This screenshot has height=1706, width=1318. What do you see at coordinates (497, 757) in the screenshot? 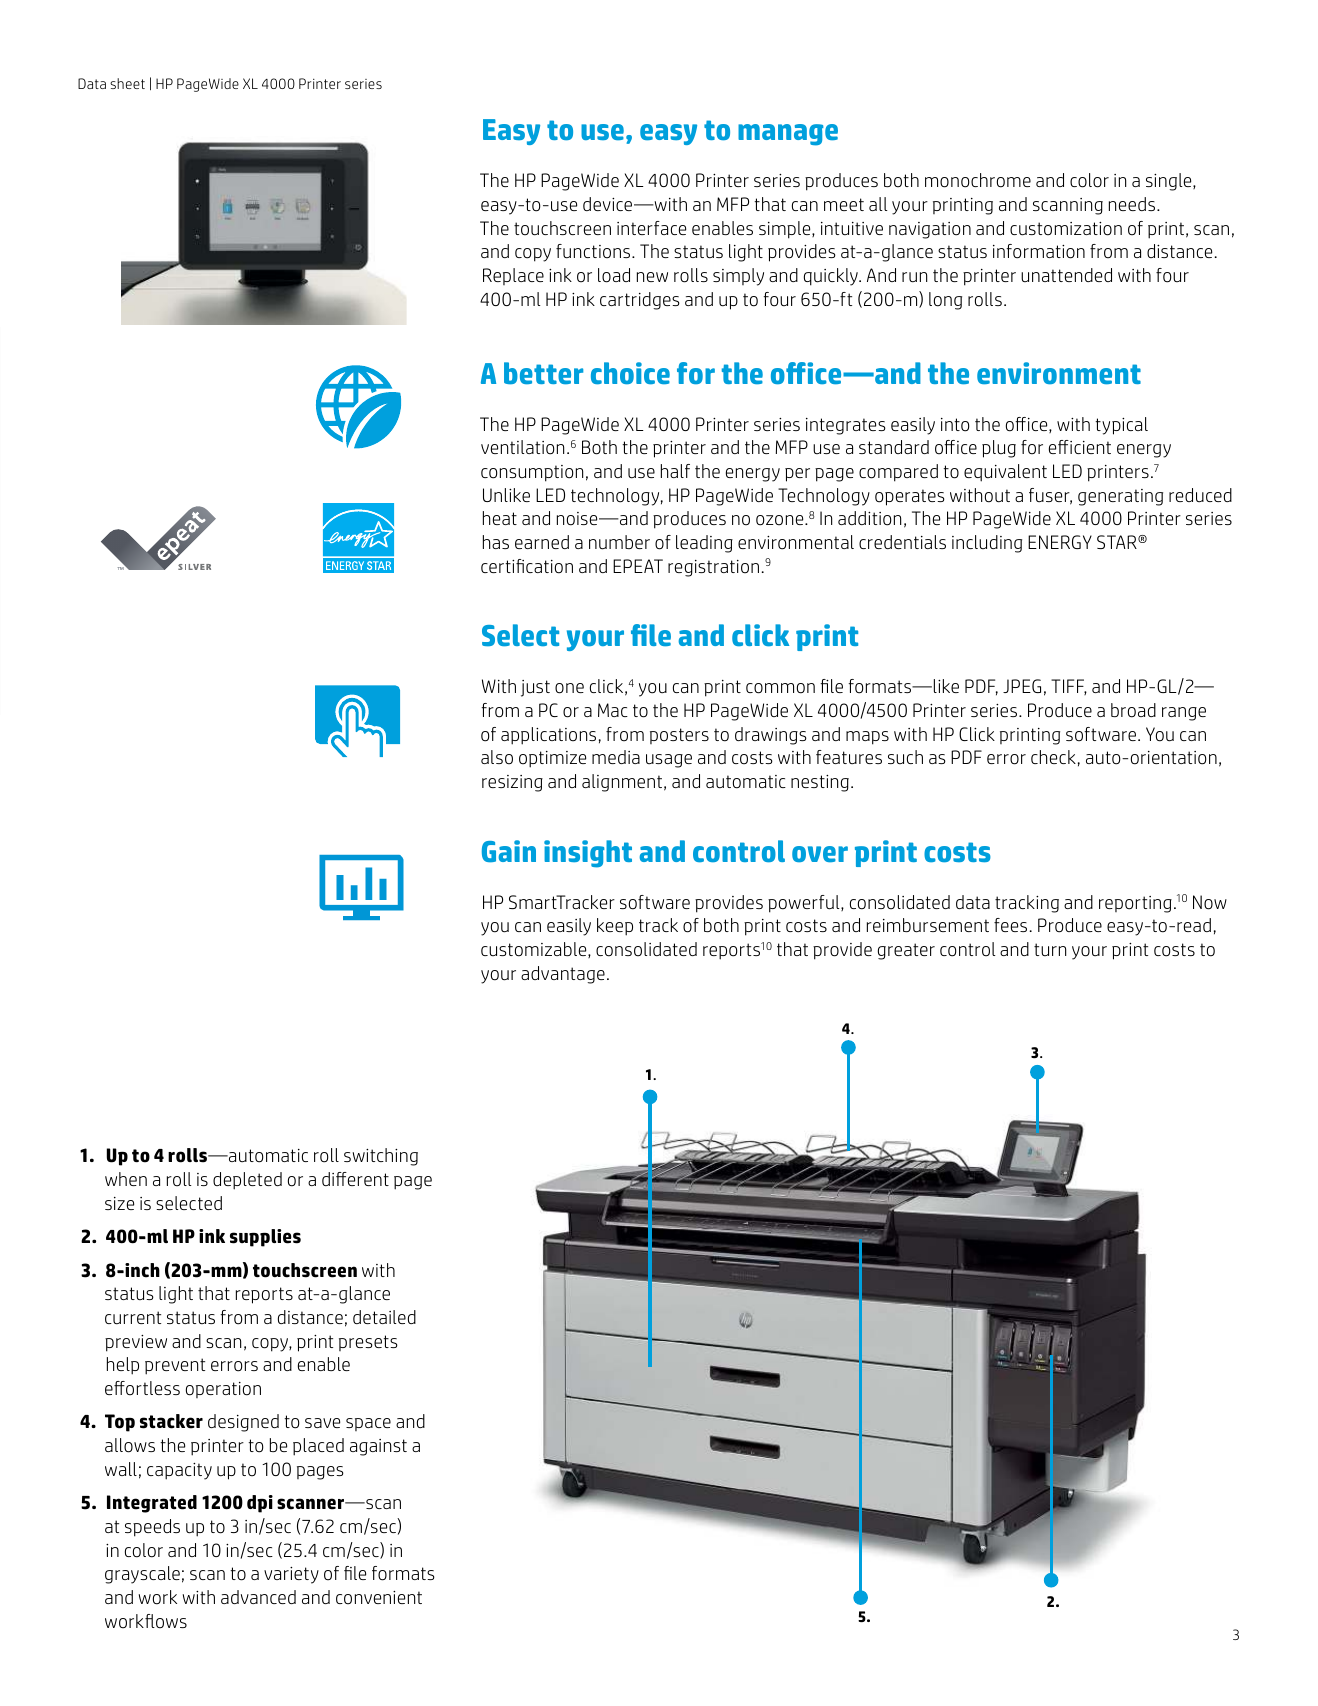
I see `also` at bounding box center [497, 757].
